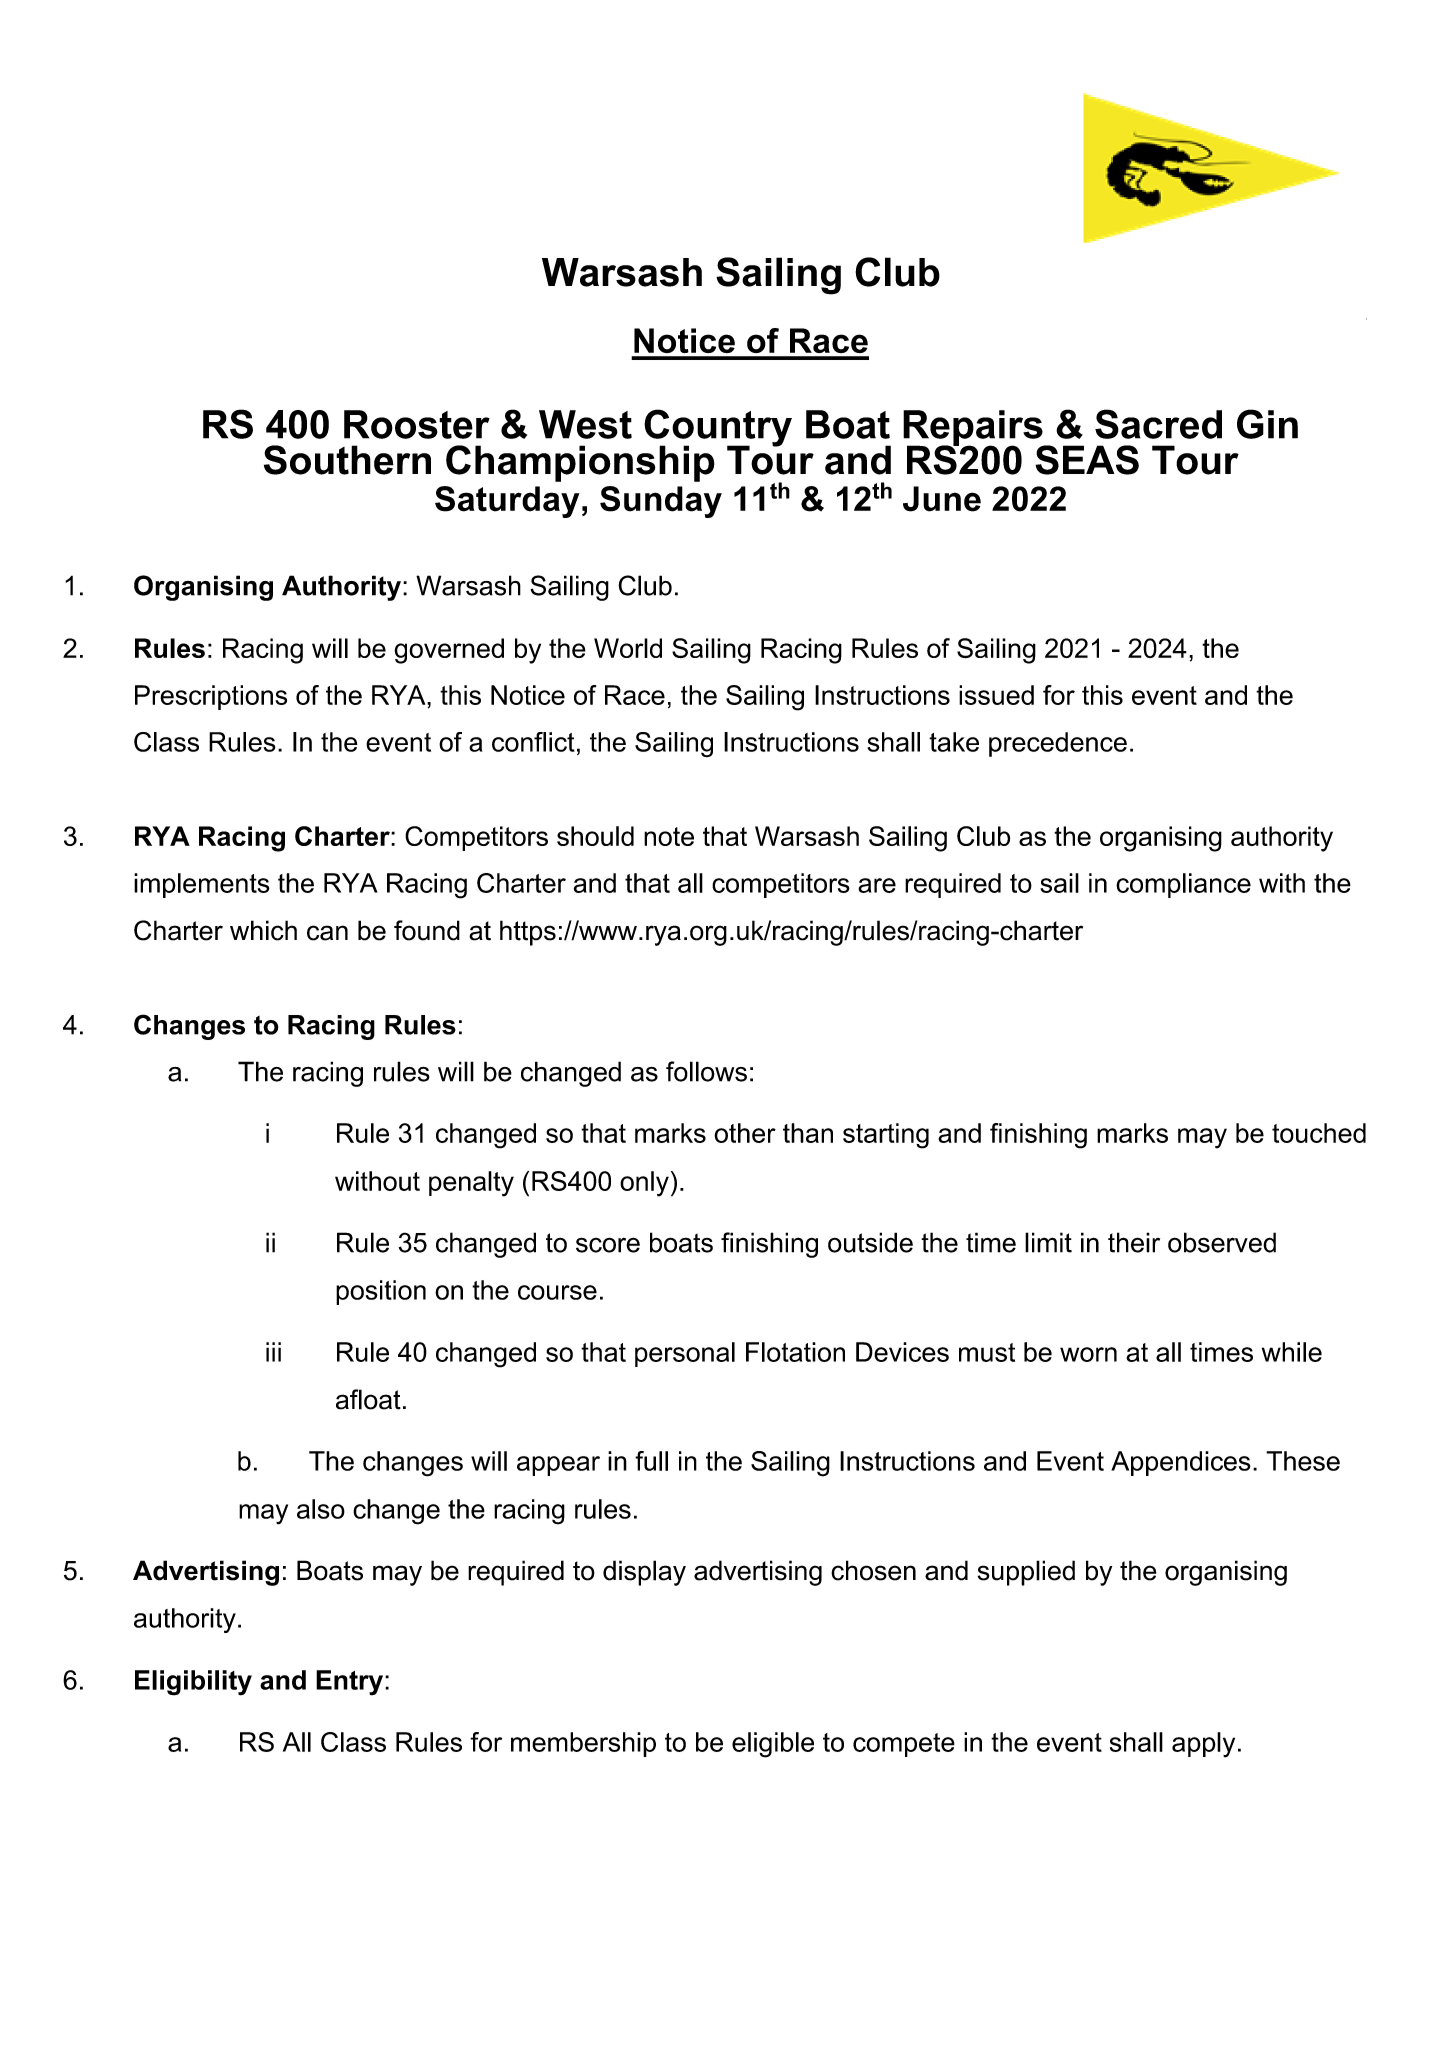 This screenshot has width=1452, height=2054. I want to click on observed, so click(1222, 1242).
